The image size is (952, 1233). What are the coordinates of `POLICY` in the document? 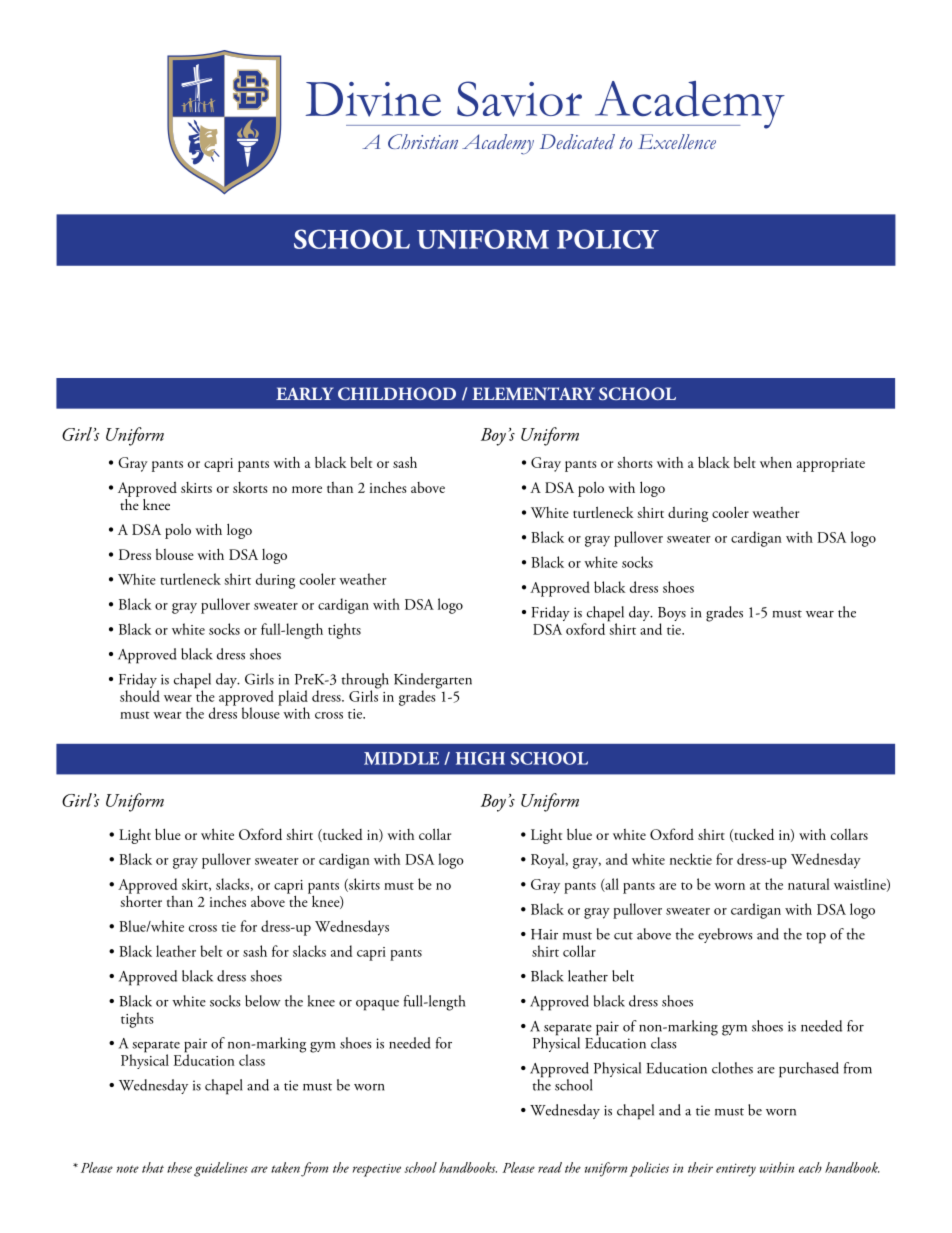 It's located at (608, 239).
